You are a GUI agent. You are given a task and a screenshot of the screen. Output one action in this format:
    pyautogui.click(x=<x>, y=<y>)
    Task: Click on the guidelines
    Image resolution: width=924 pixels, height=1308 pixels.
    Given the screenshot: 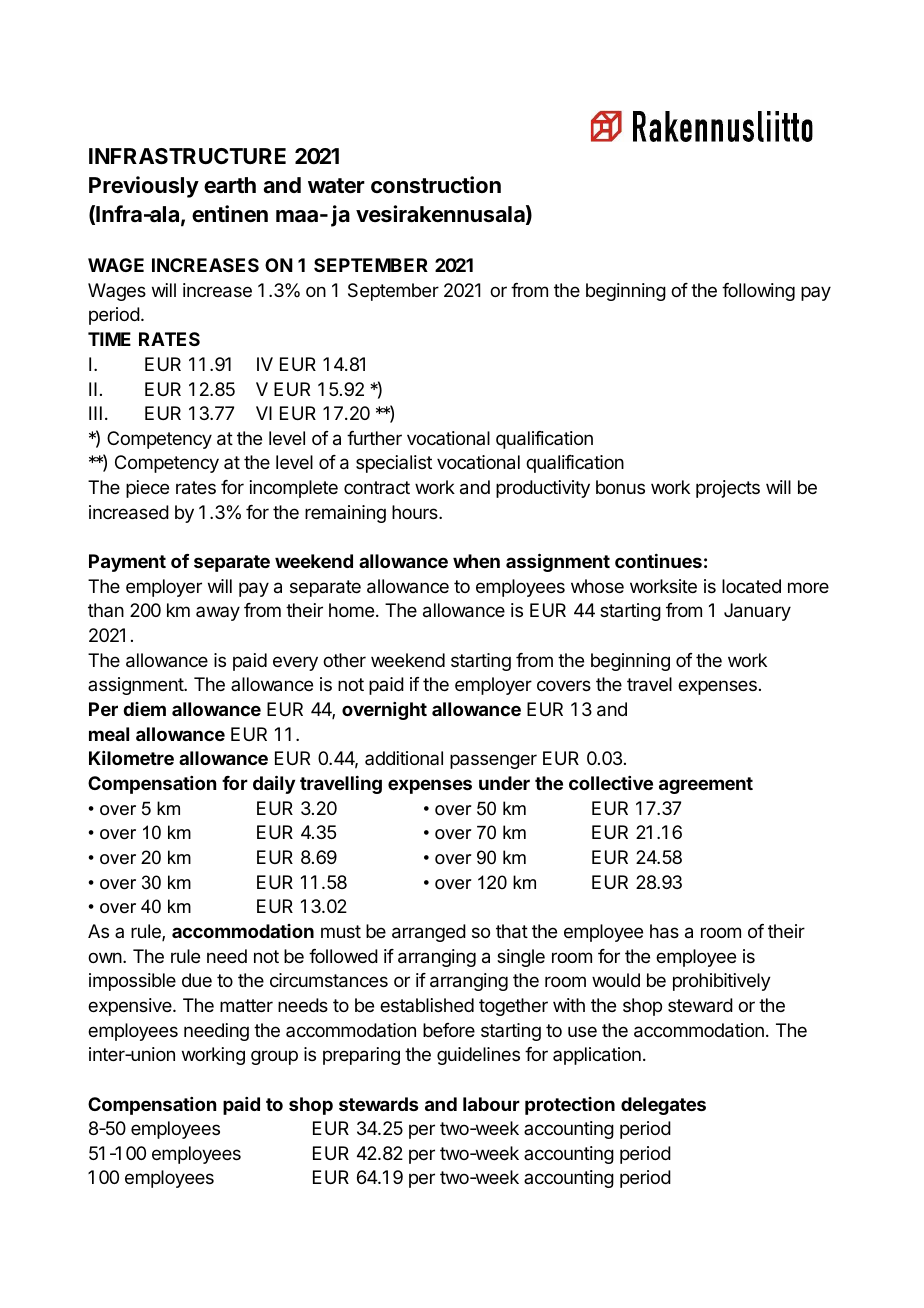 What is the action you would take?
    pyautogui.click(x=478, y=1056)
